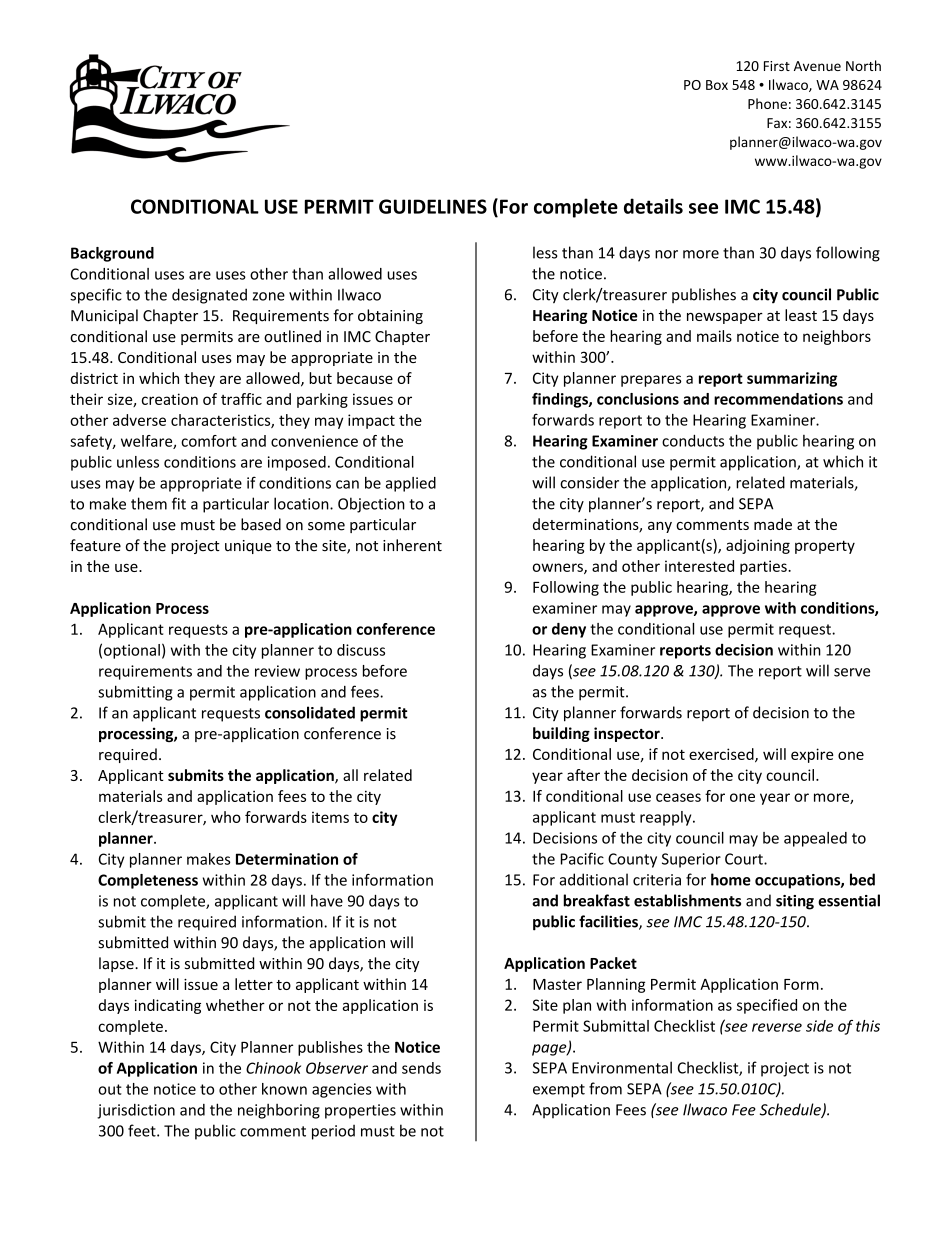 This screenshot has width=952, height=1233. Describe the element at coordinates (421, 1068) in the screenshot. I see `sends` at that location.
